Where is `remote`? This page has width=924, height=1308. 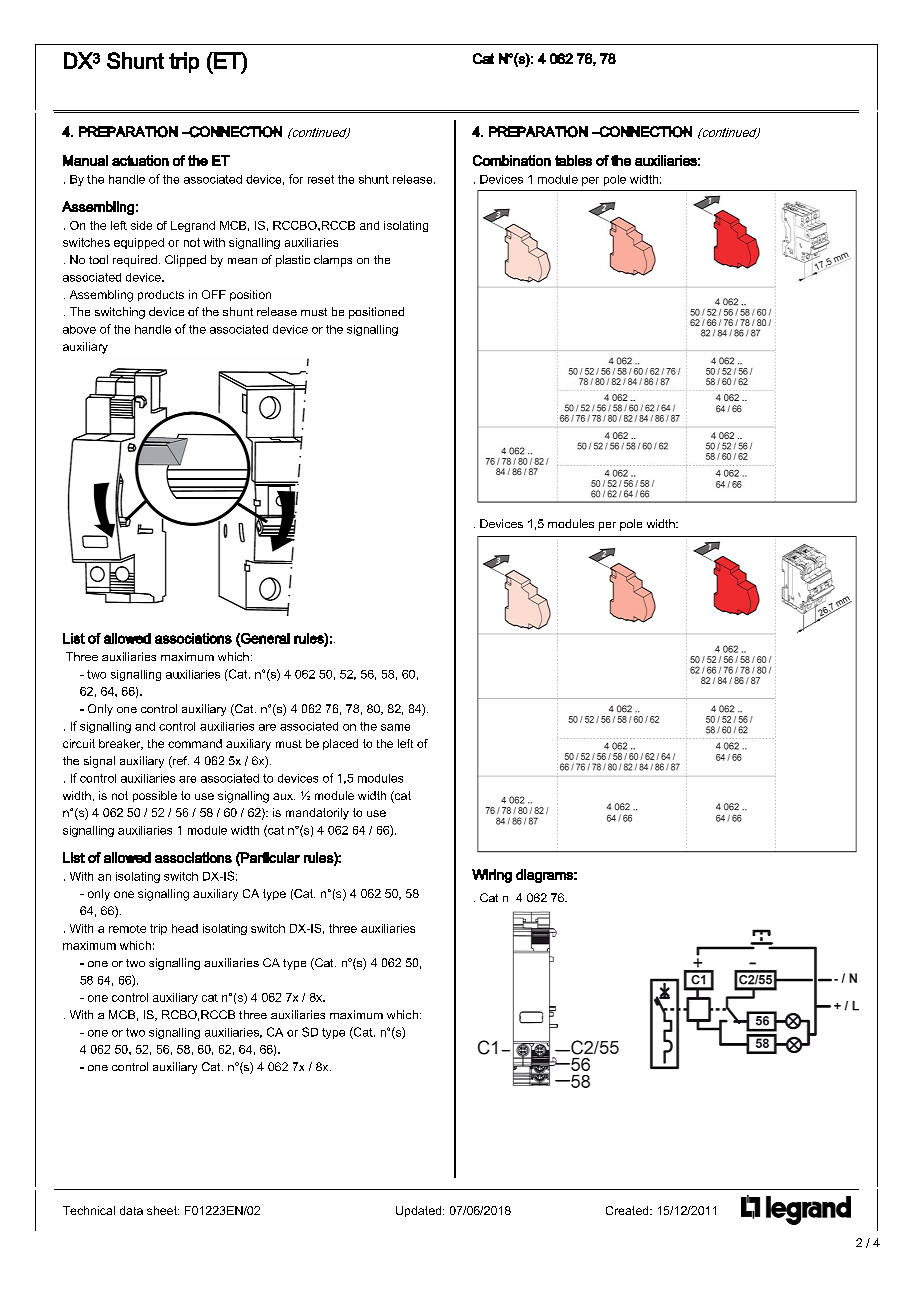
remote is located at coordinates (127, 929).
